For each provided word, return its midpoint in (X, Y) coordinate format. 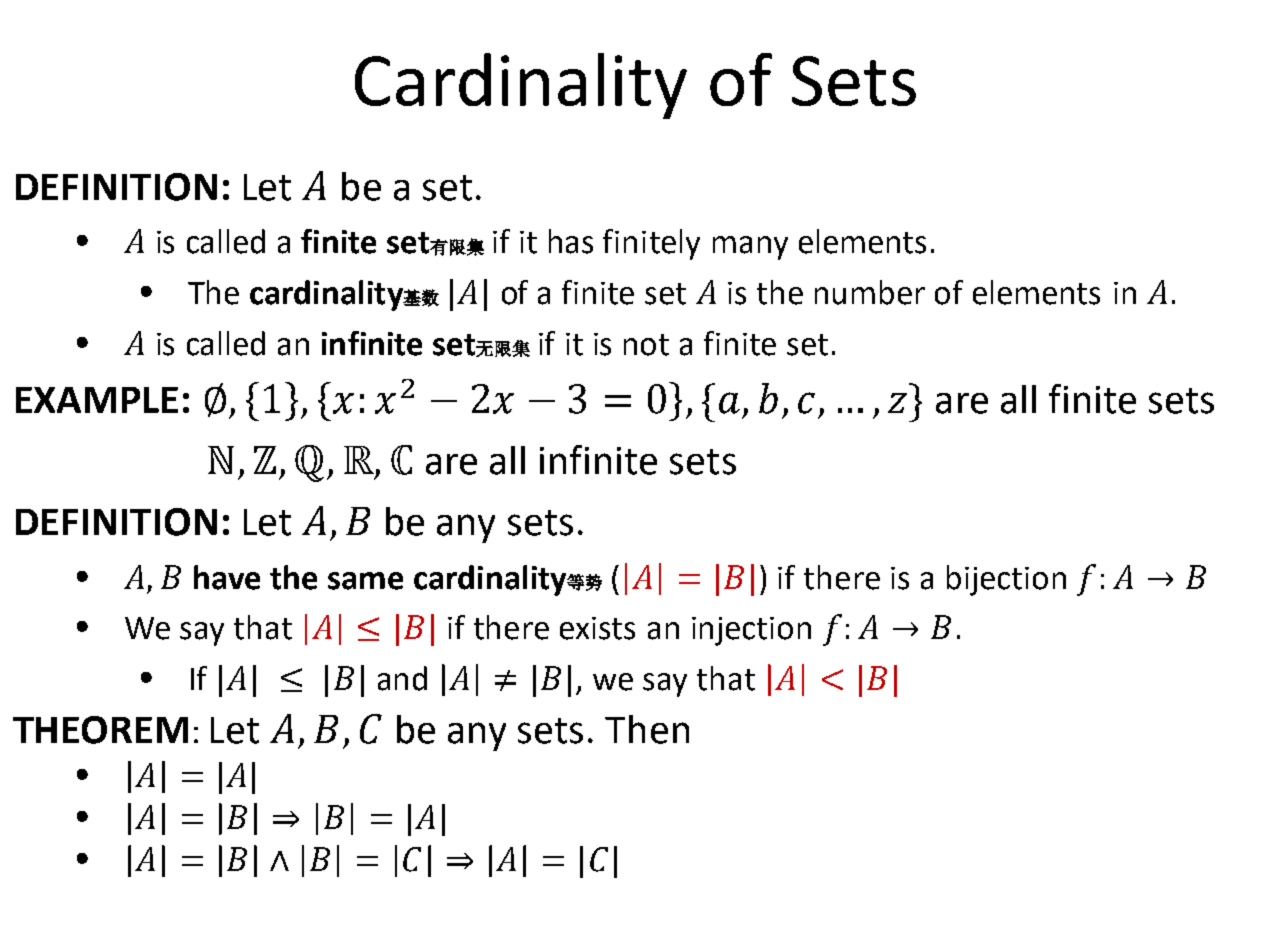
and (402, 678)
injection (751, 631)
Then (647, 729)
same (365, 581)
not (646, 345)
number (870, 292)
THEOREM (100, 730)
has (571, 241)
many (750, 248)
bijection (1006, 580)
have (227, 577)
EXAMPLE (97, 400)
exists (597, 628)
